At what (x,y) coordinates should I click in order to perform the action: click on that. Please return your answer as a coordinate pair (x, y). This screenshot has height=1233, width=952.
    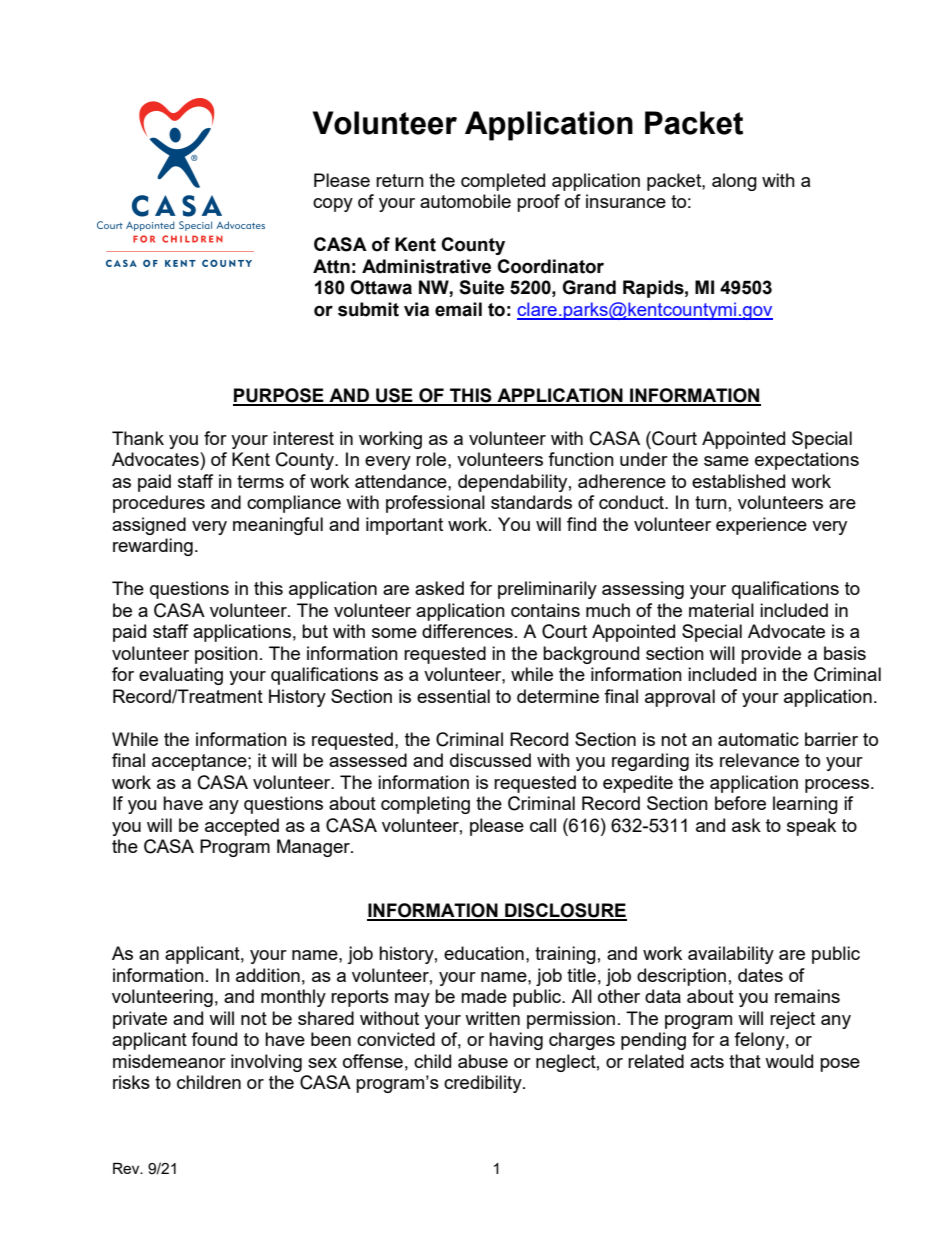
    Looking at the image, I should click on (745, 1061).
